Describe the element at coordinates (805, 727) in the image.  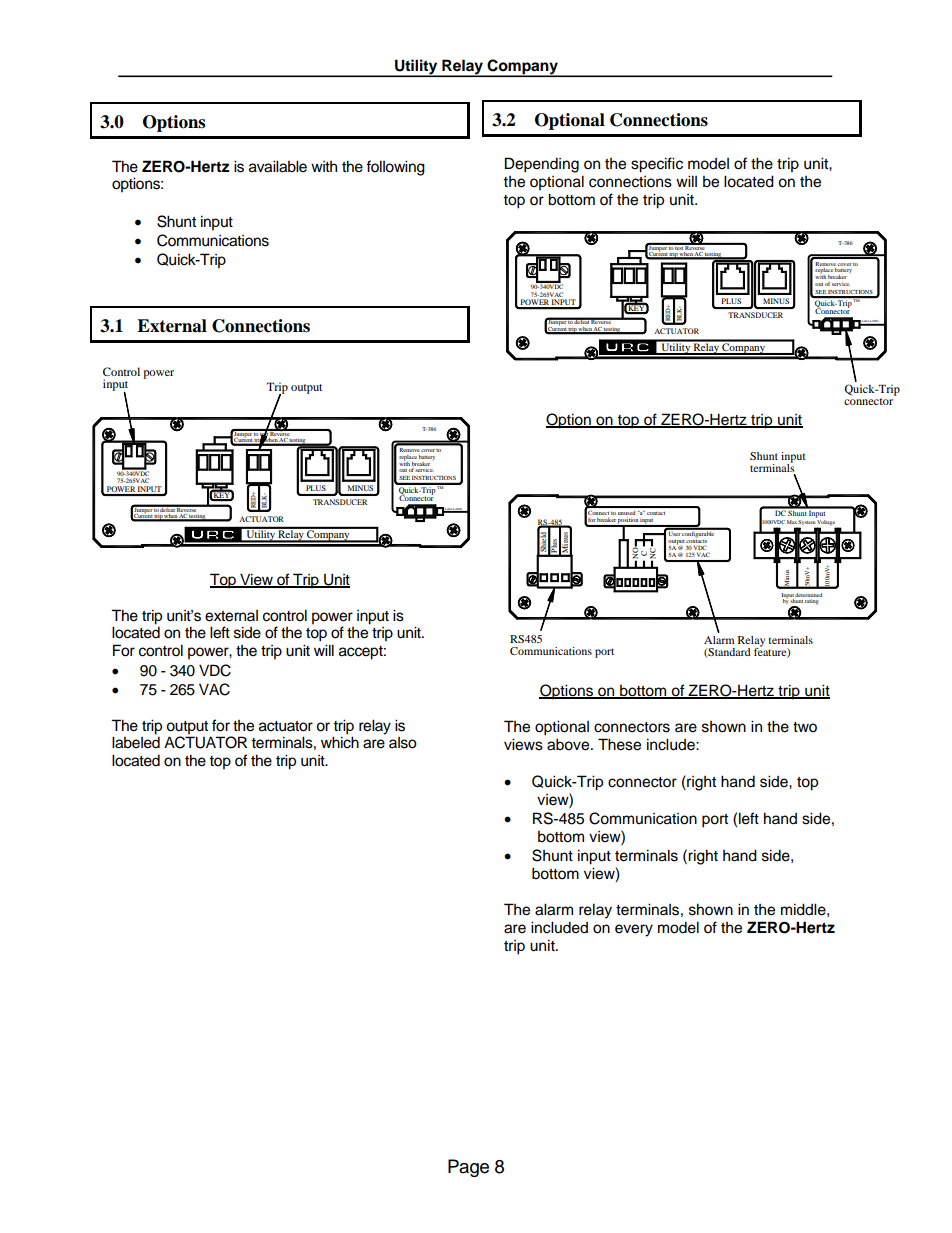
I see `two` at that location.
